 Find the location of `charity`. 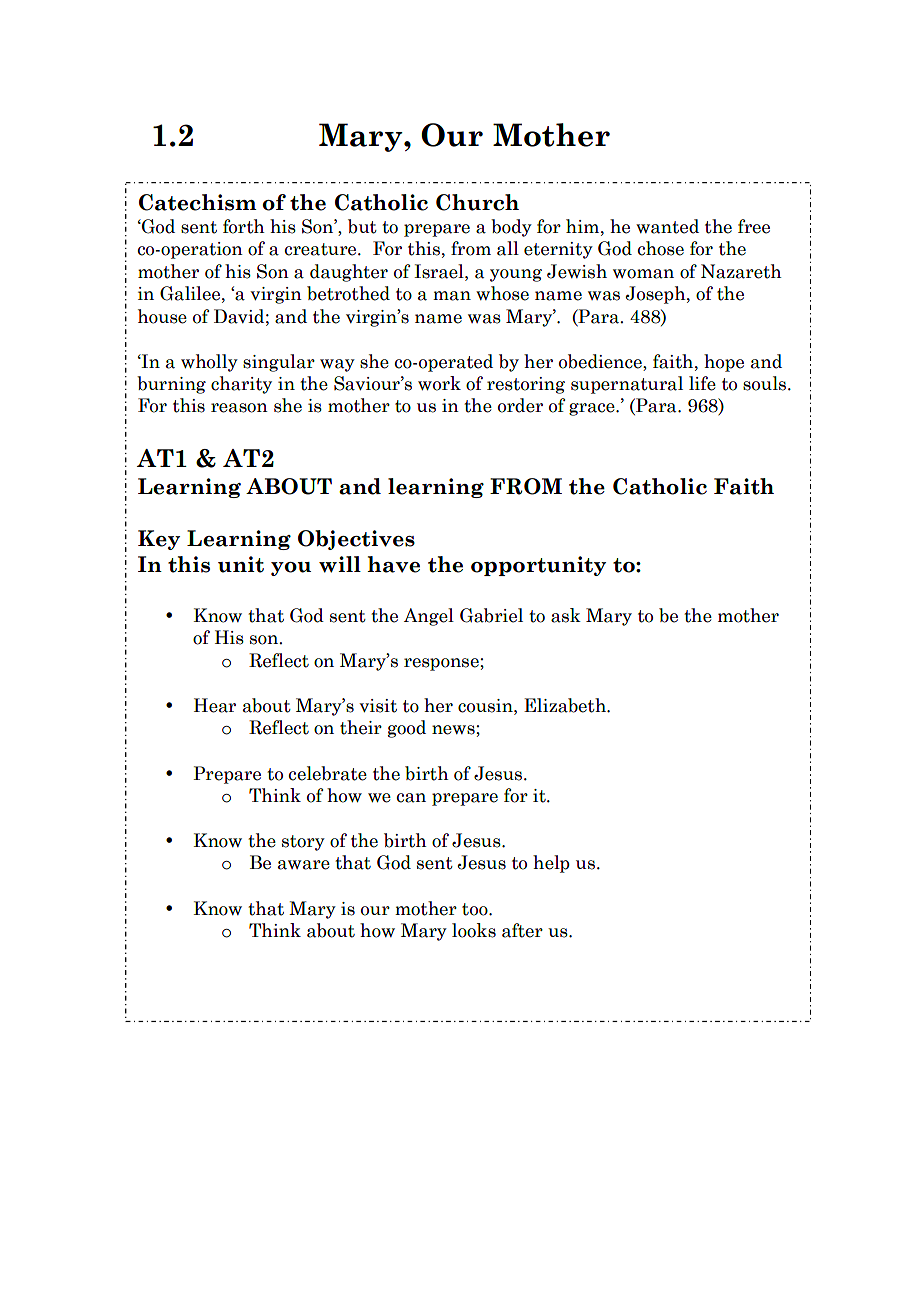

charity is located at coordinates (241, 385).
